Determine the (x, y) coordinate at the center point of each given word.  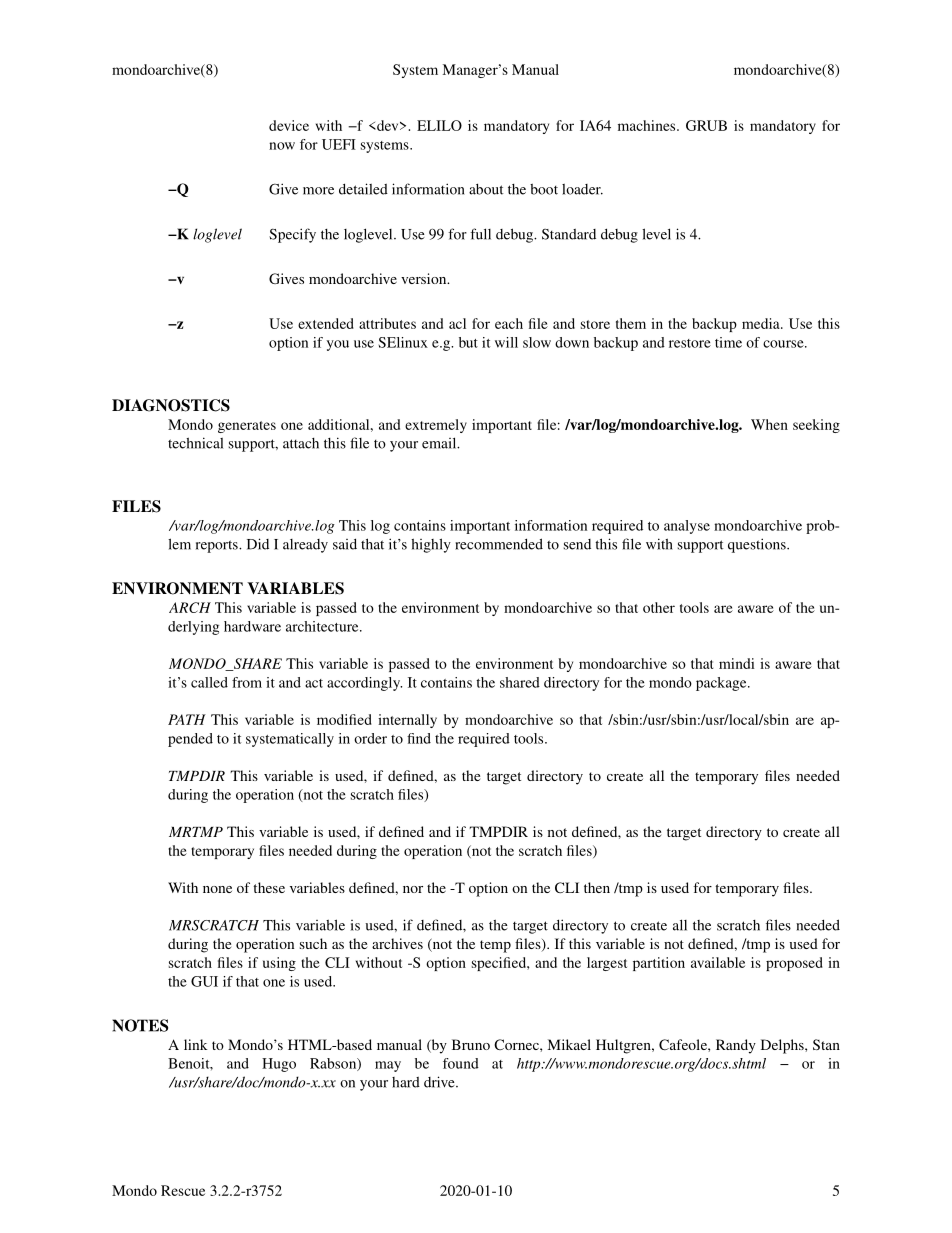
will (506, 342)
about (486, 189)
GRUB (706, 125)
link (196, 1044)
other (659, 607)
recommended (499, 544)
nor (413, 889)
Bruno (471, 1044)
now (282, 146)
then (597, 887)
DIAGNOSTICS (171, 405)
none (217, 889)
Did (258, 544)
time (728, 342)
